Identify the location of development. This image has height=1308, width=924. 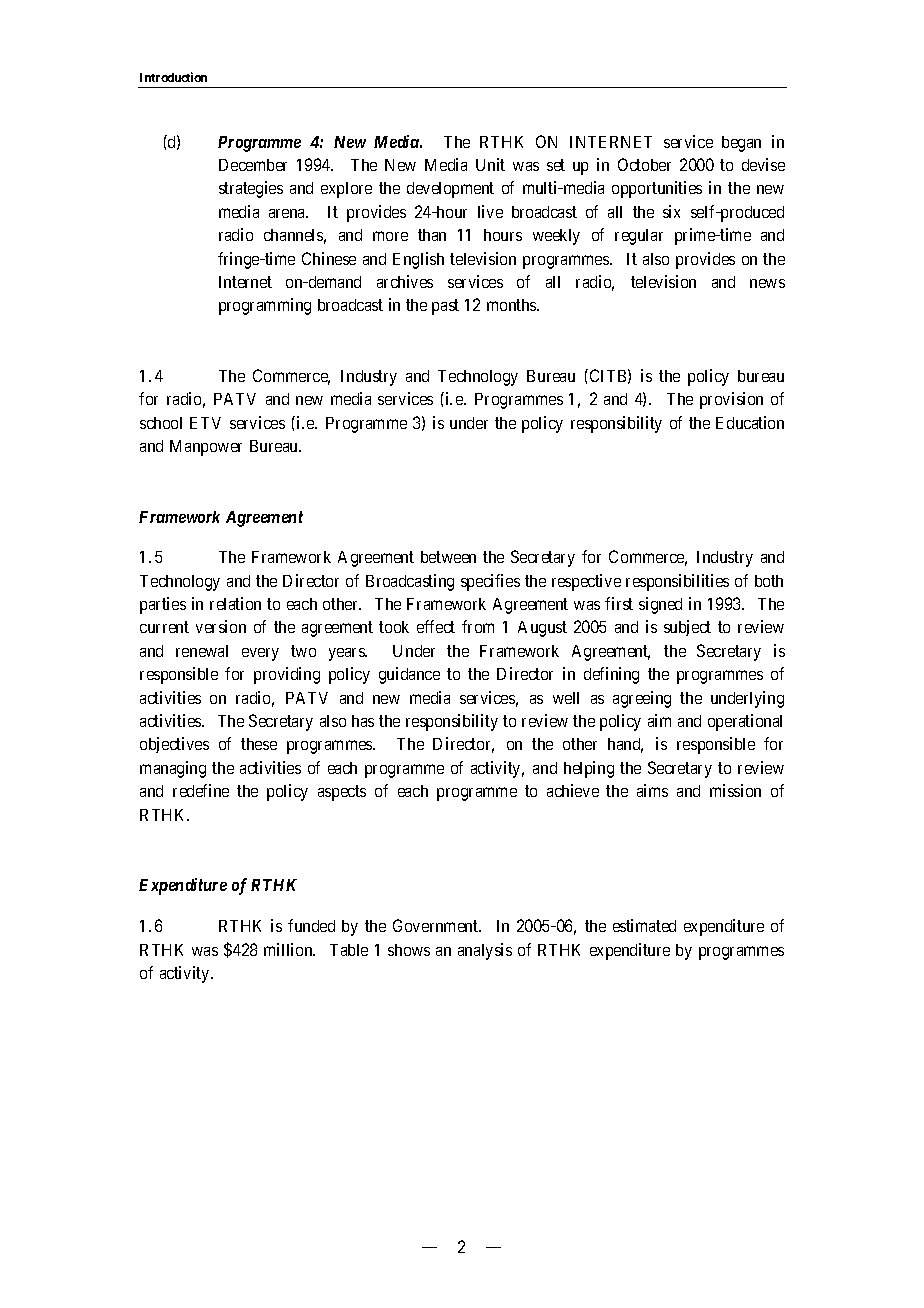
(450, 190).
